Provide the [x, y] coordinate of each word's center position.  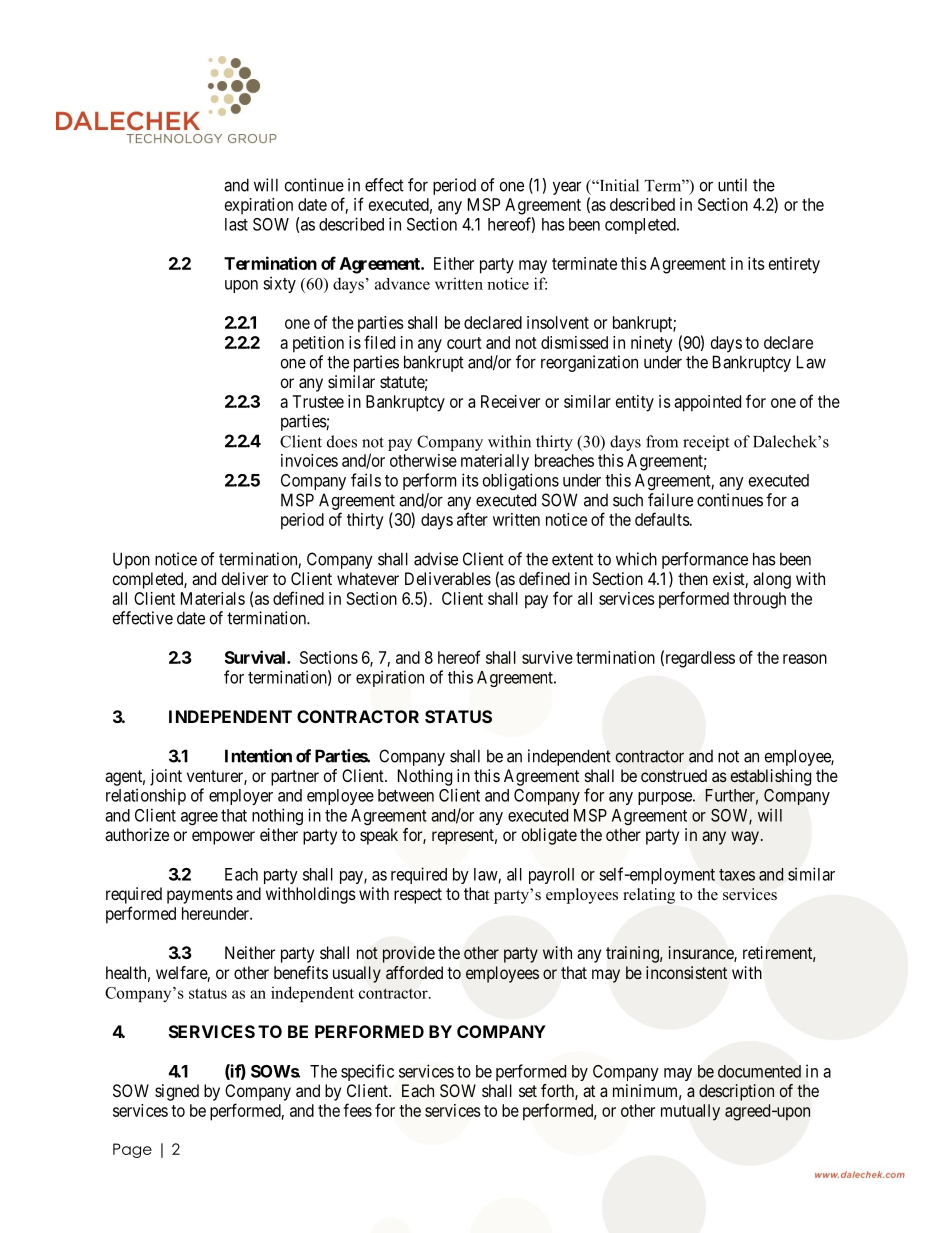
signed [177, 1092]
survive [547, 657]
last [236, 224]
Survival [256, 657]
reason [805, 659]
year [567, 188]
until [732, 185]
